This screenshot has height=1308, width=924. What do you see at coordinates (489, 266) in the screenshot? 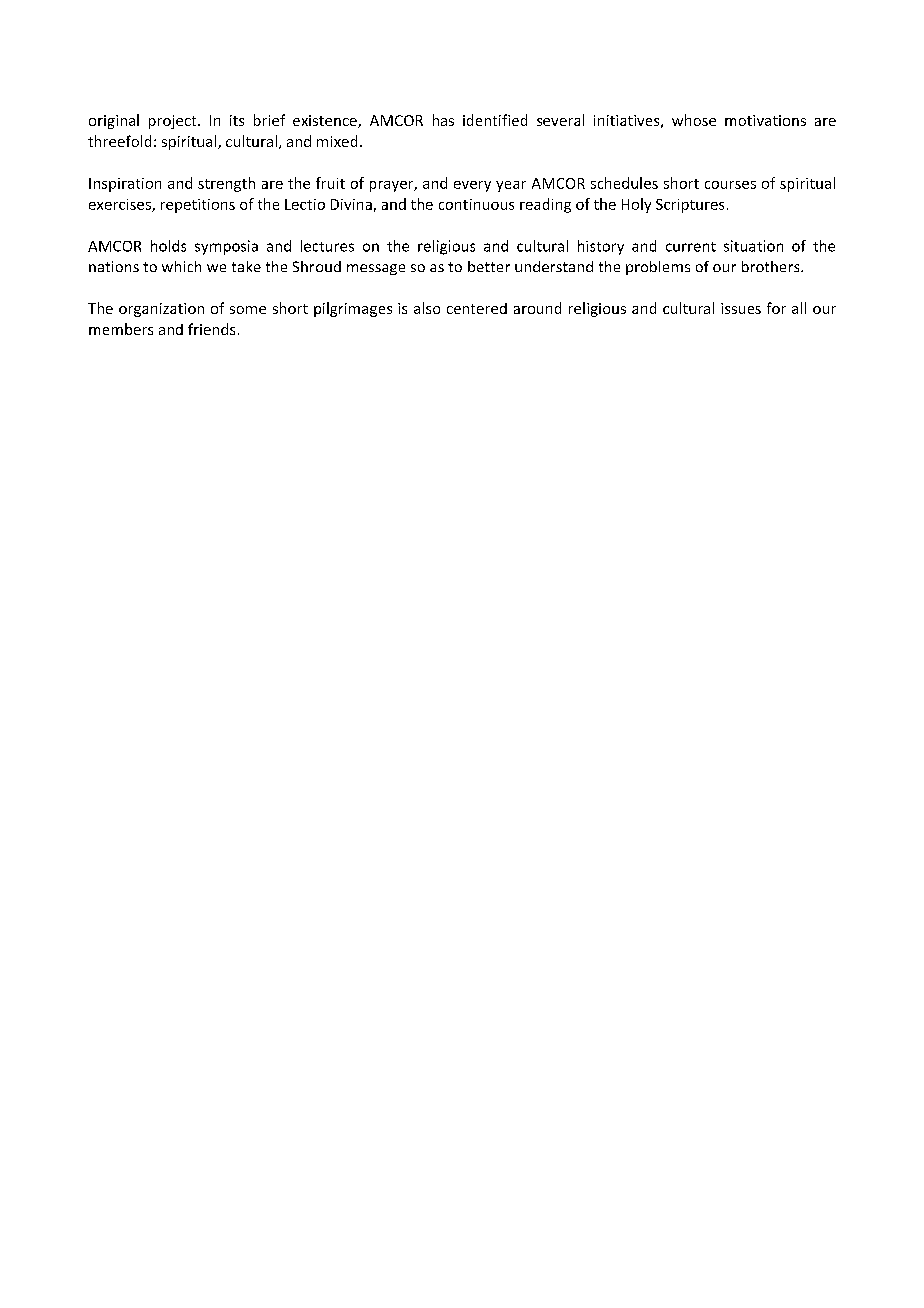
I see `better` at bounding box center [489, 266].
